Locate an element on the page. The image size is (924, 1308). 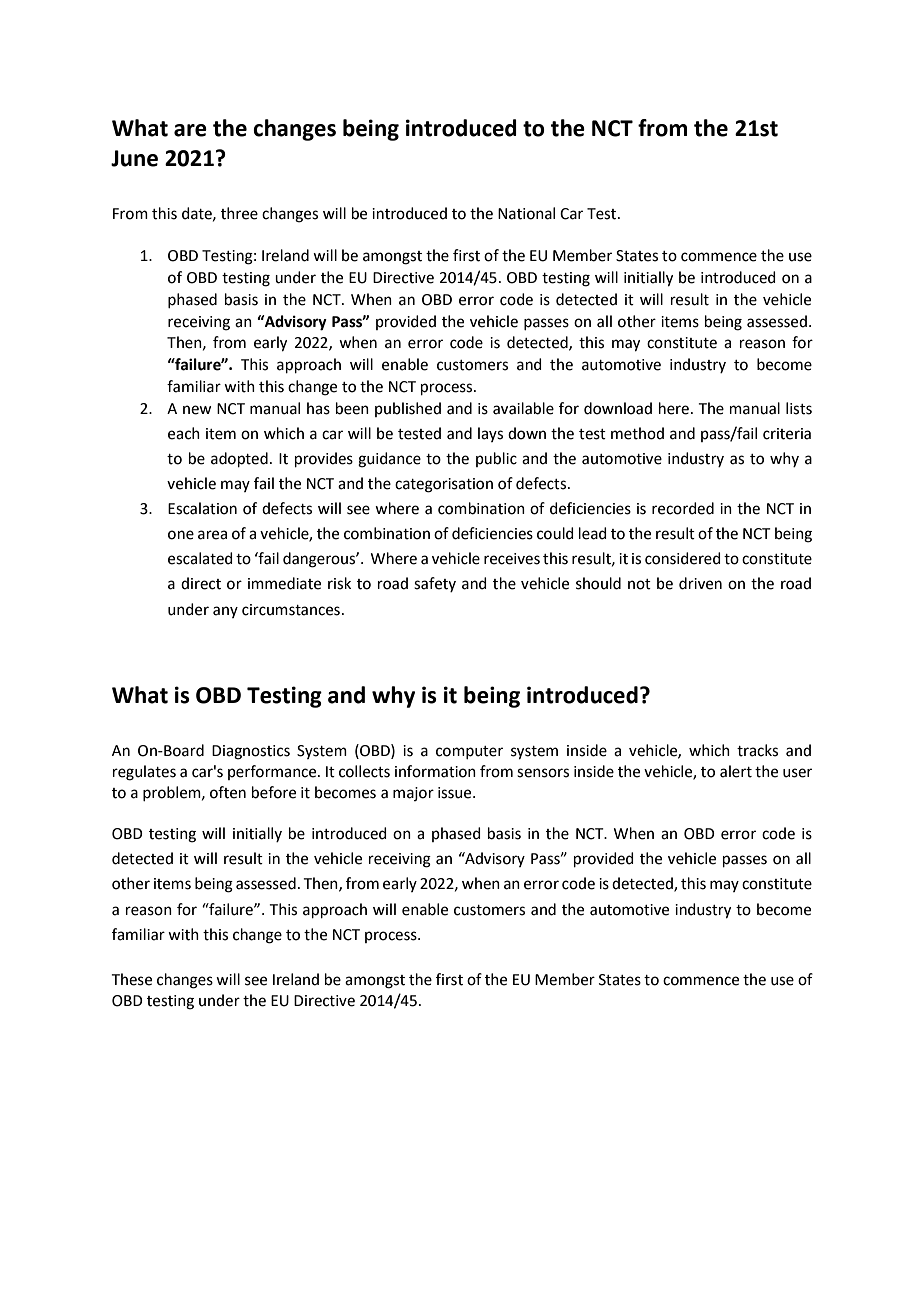
three is located at coordinates (239, 213).
